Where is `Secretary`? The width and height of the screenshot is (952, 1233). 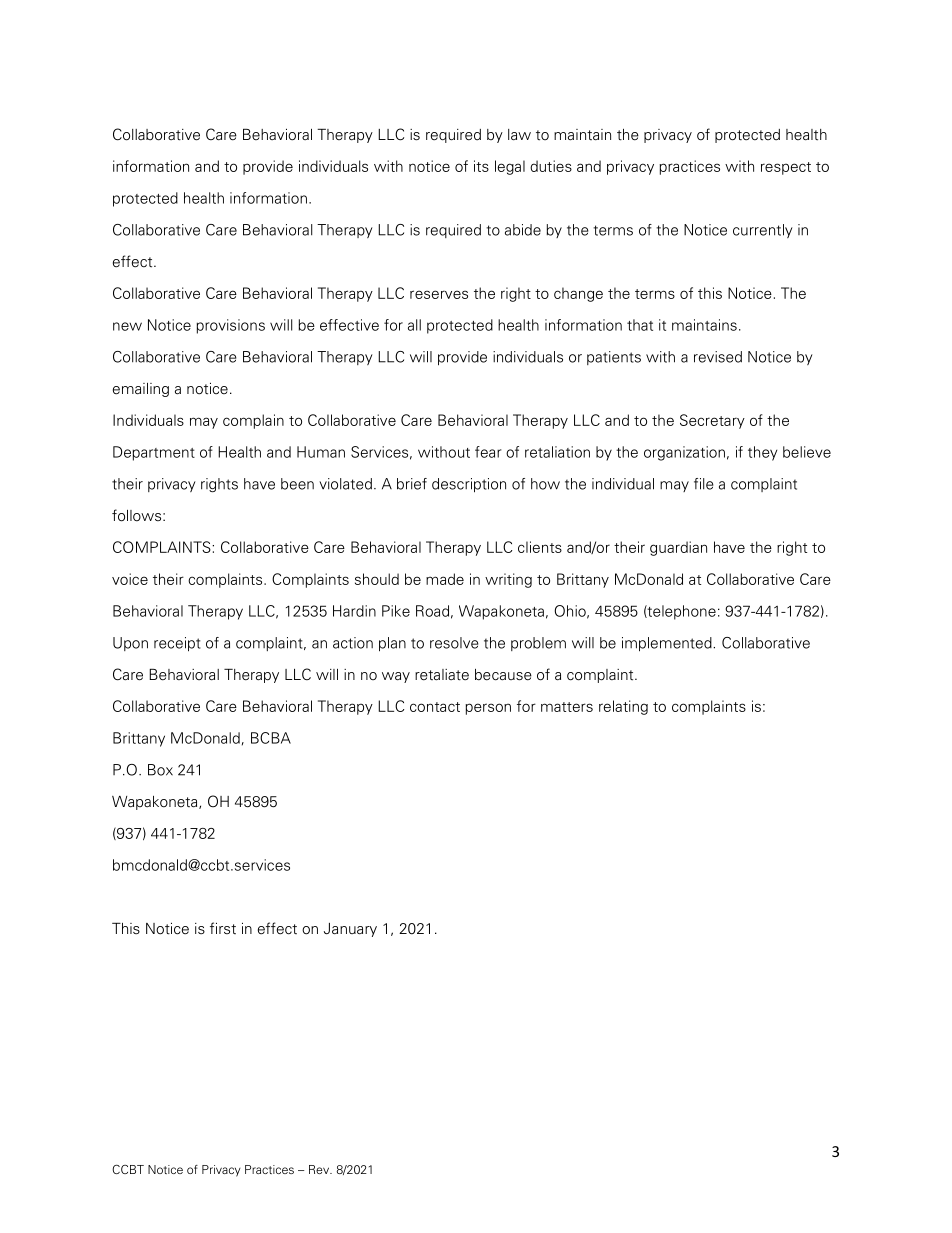 Secretary is located at coordinates (712, 421).
